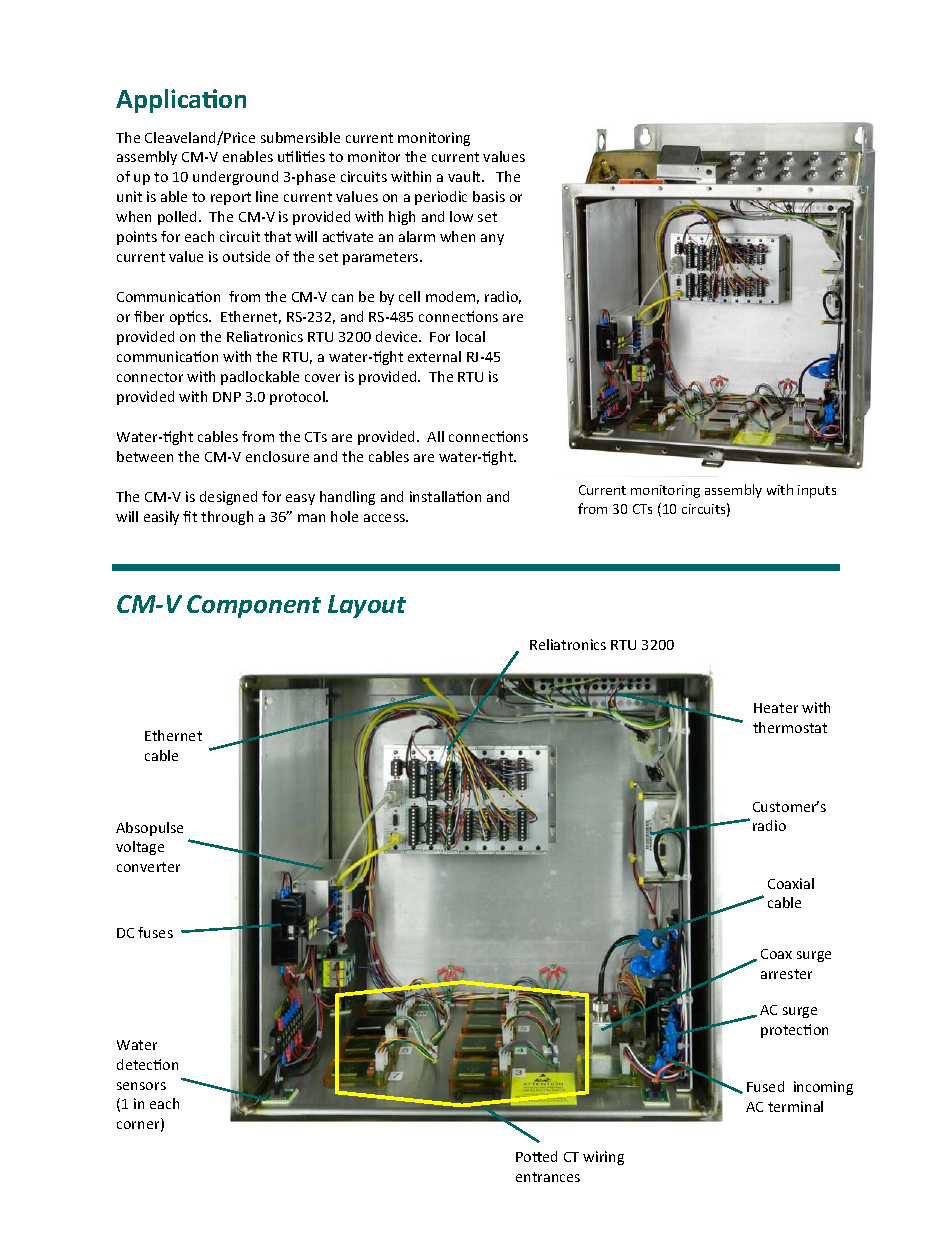 The width and height of the document is (952, 1233). I want to click on voltage, so click(140, 848).
